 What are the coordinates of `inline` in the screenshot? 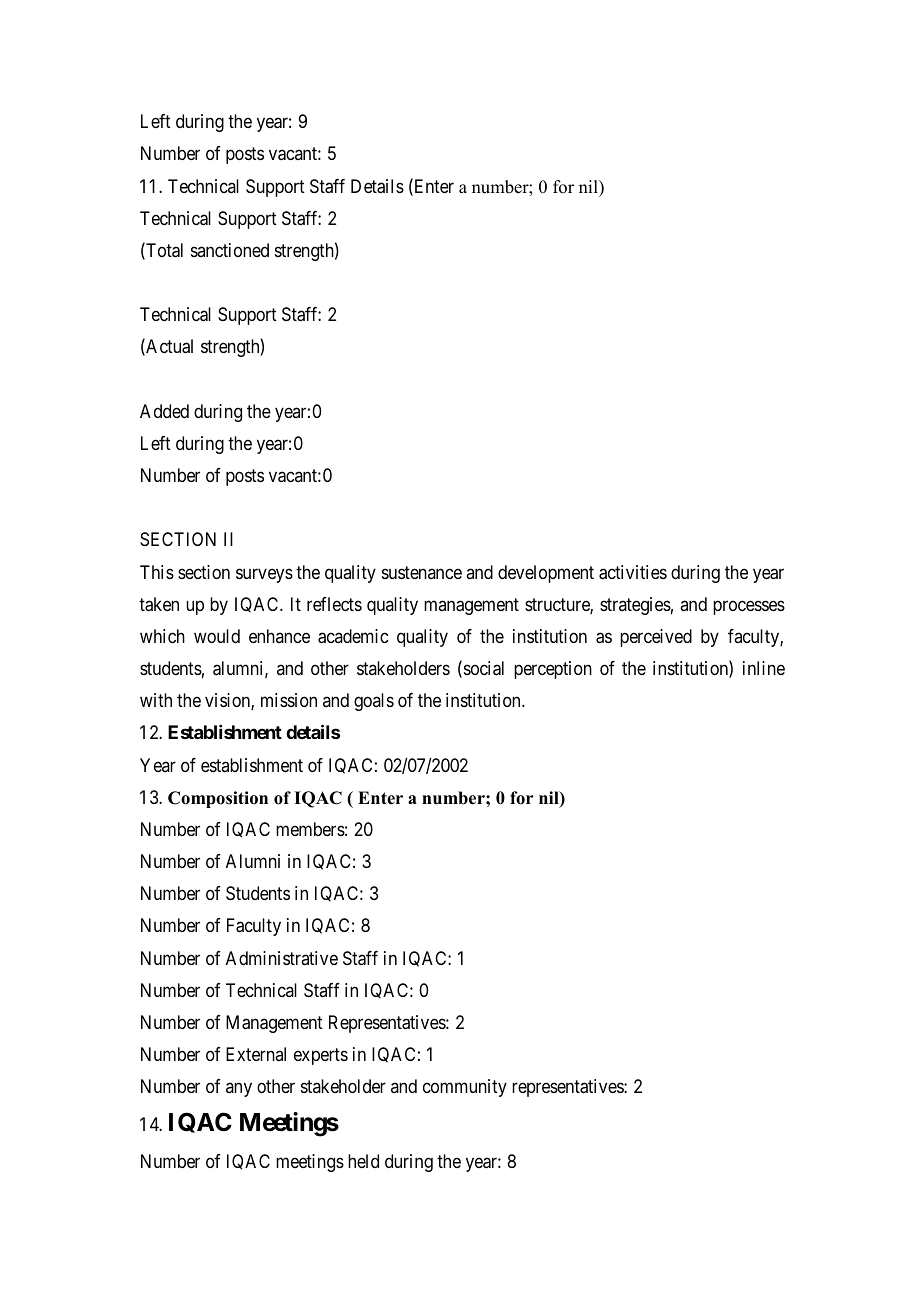 It's located at (764, 668).
